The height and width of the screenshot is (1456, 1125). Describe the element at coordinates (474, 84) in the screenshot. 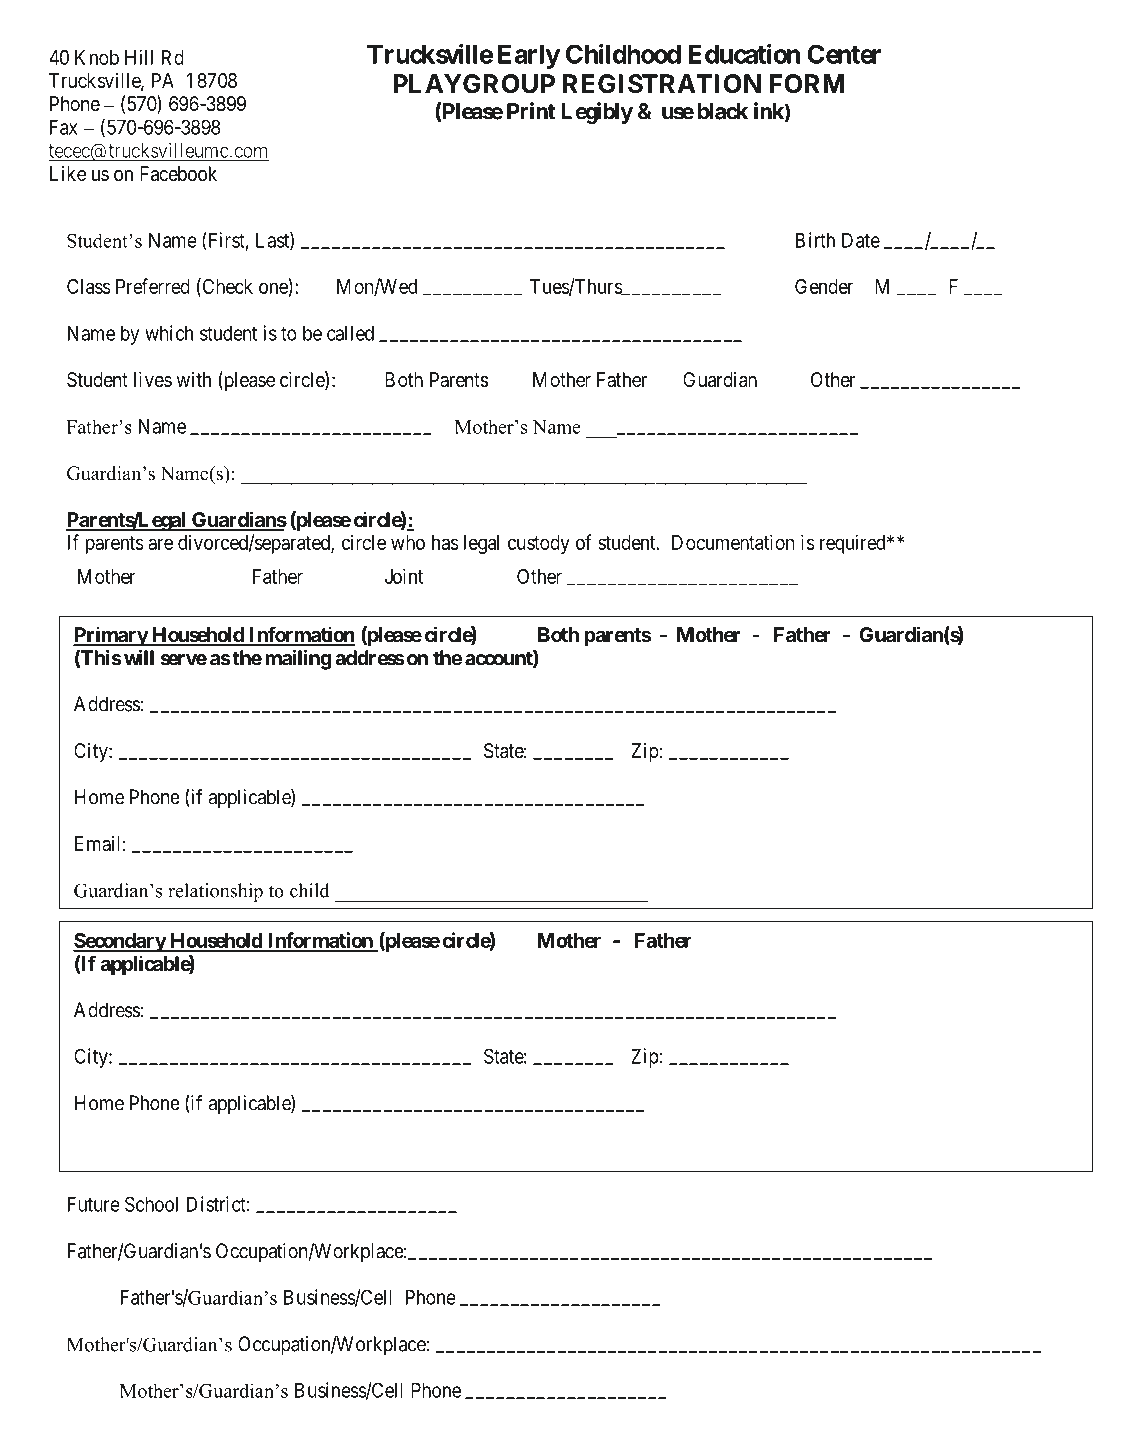

I see `PLAYGROUP` at that location.
